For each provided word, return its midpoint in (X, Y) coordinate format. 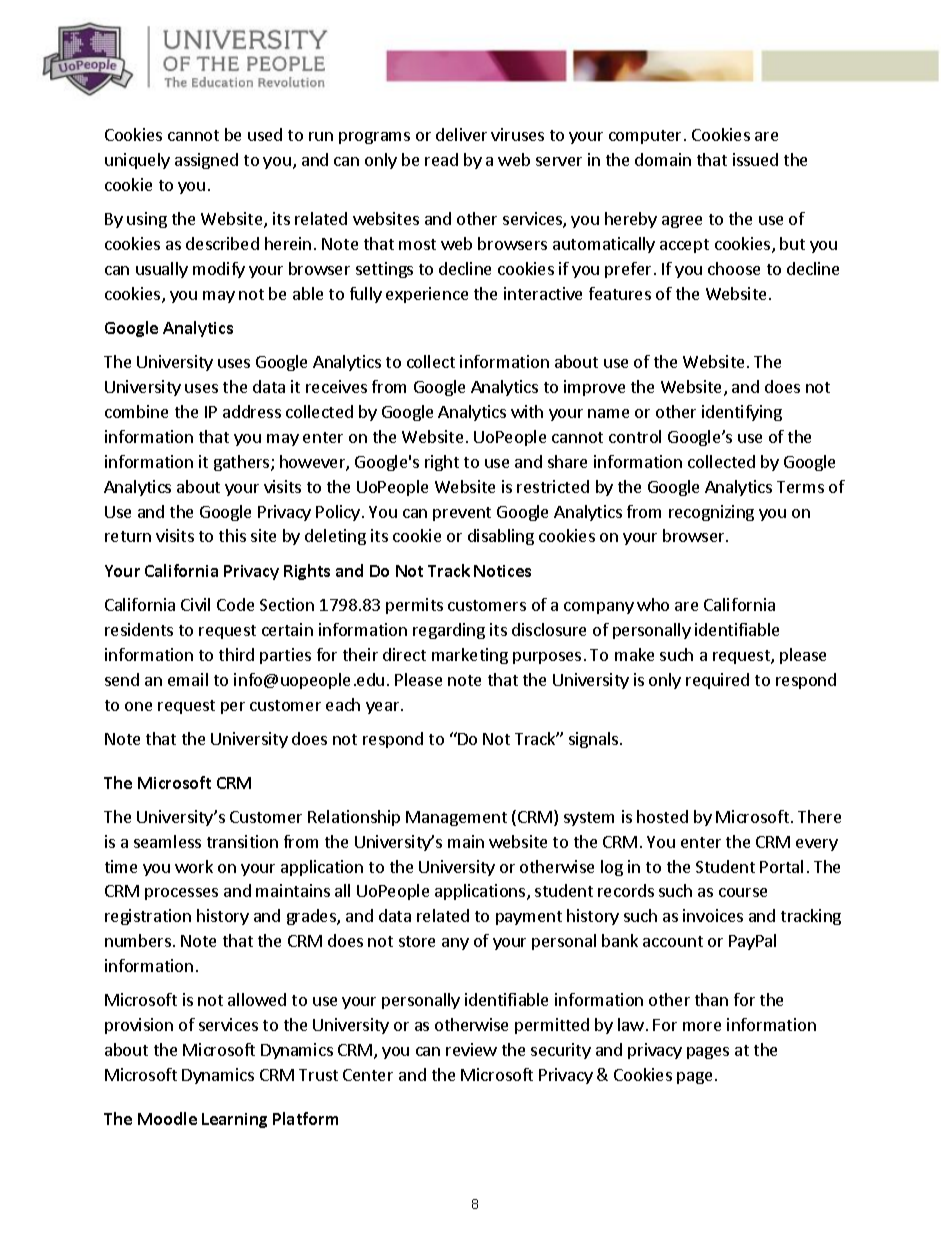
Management (456, 818)
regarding (449, 631)
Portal (781, 866)
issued (755, 159)
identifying (742, 413)
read (441, 159)
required (717, 681)
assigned (206, 161)
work (194, 866)
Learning (234, 1120)
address (252, 411)
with (527, 411)
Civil (195, 604)
